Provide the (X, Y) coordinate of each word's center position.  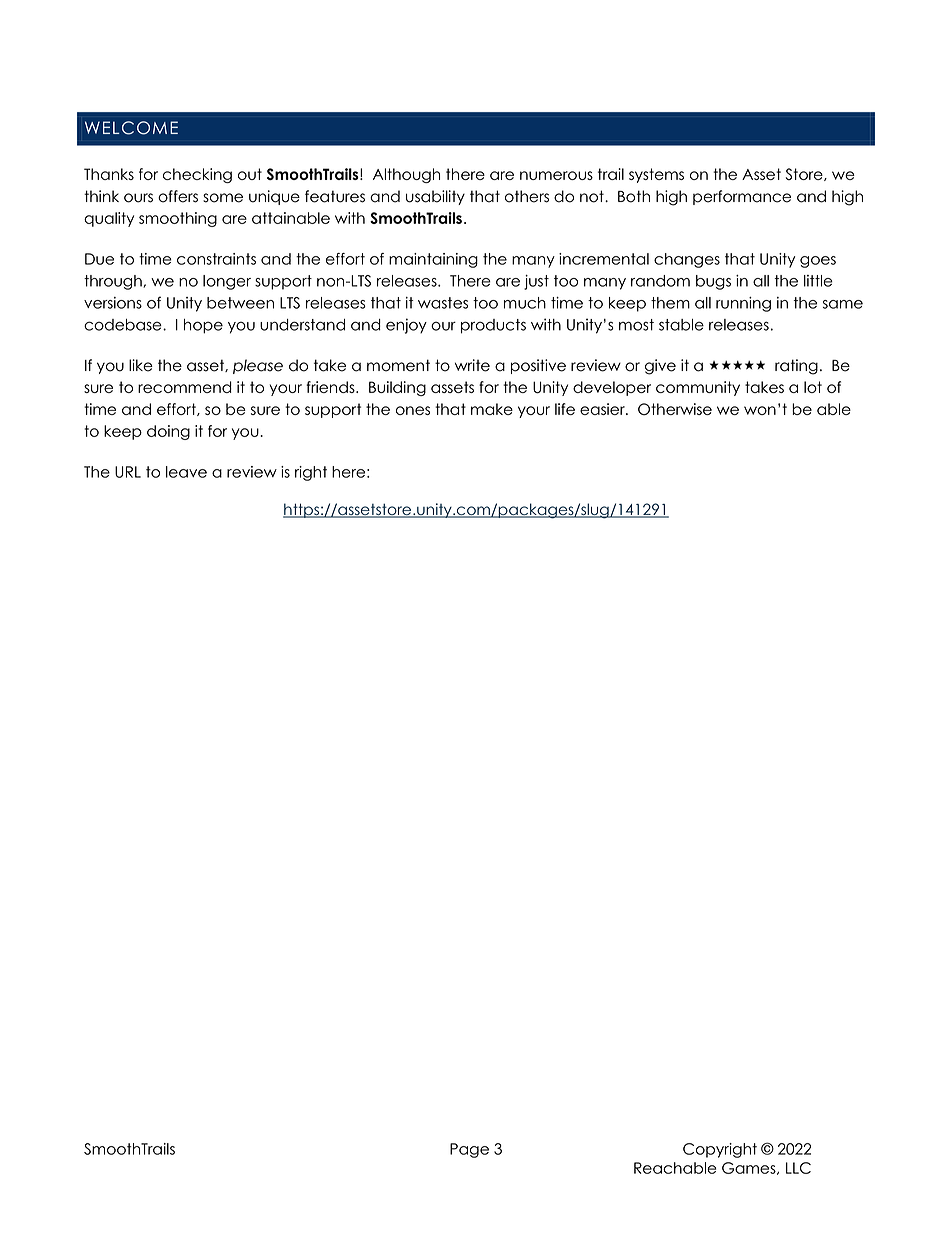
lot (813, 387)
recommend (185, 387)
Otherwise (675, 409)
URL (128, 472)
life (565, 409)
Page (469, 1150)
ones (413, 410)
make (492, 409)
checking (197, 175)
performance (742, 197)
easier (603, 409)
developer (612, 388)
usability (435, 197)
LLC (798, 1168)
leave (186, 472)
